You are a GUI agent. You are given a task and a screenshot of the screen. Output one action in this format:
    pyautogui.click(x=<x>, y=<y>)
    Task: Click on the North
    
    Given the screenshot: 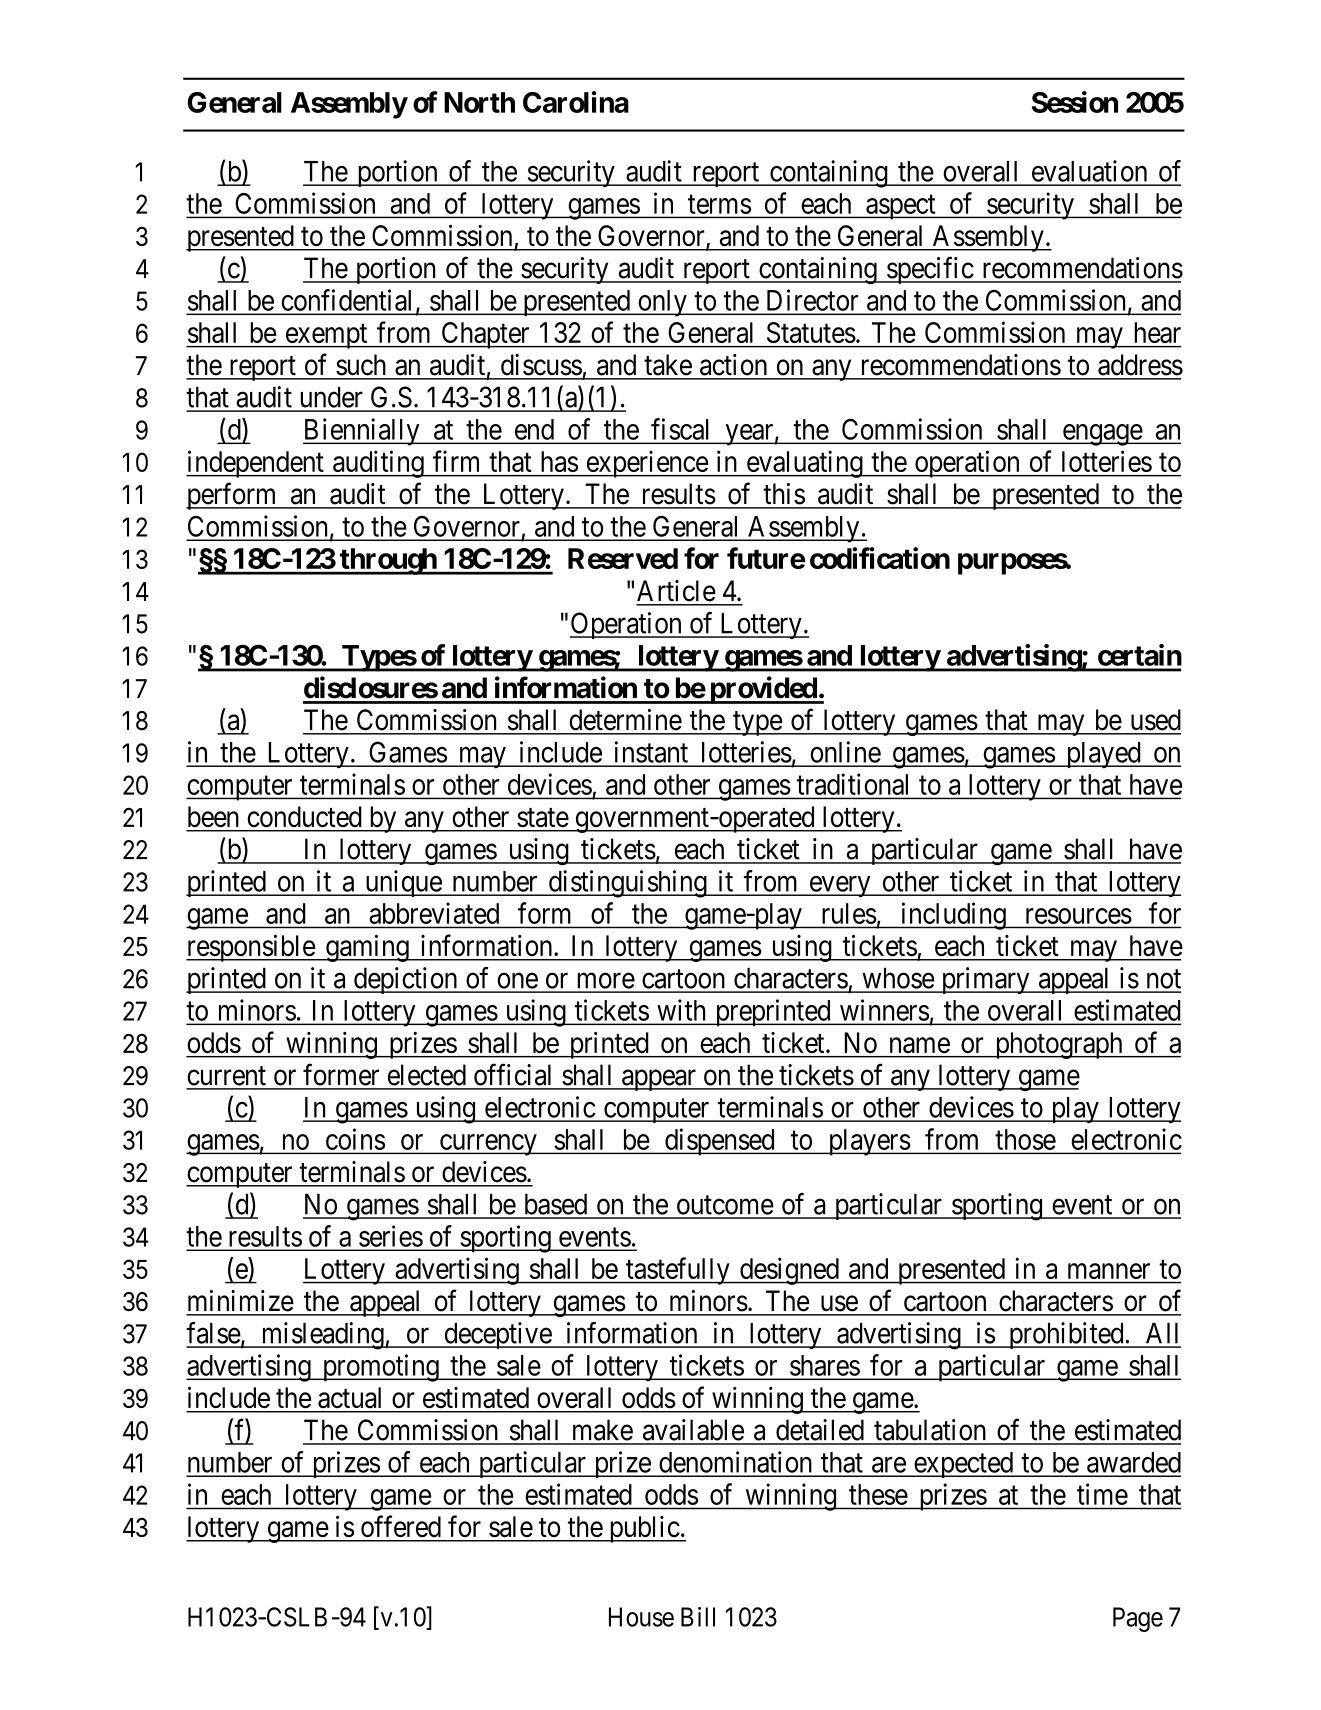 What is the action you would take?
    pyautogui.click(x=479, y=102)
